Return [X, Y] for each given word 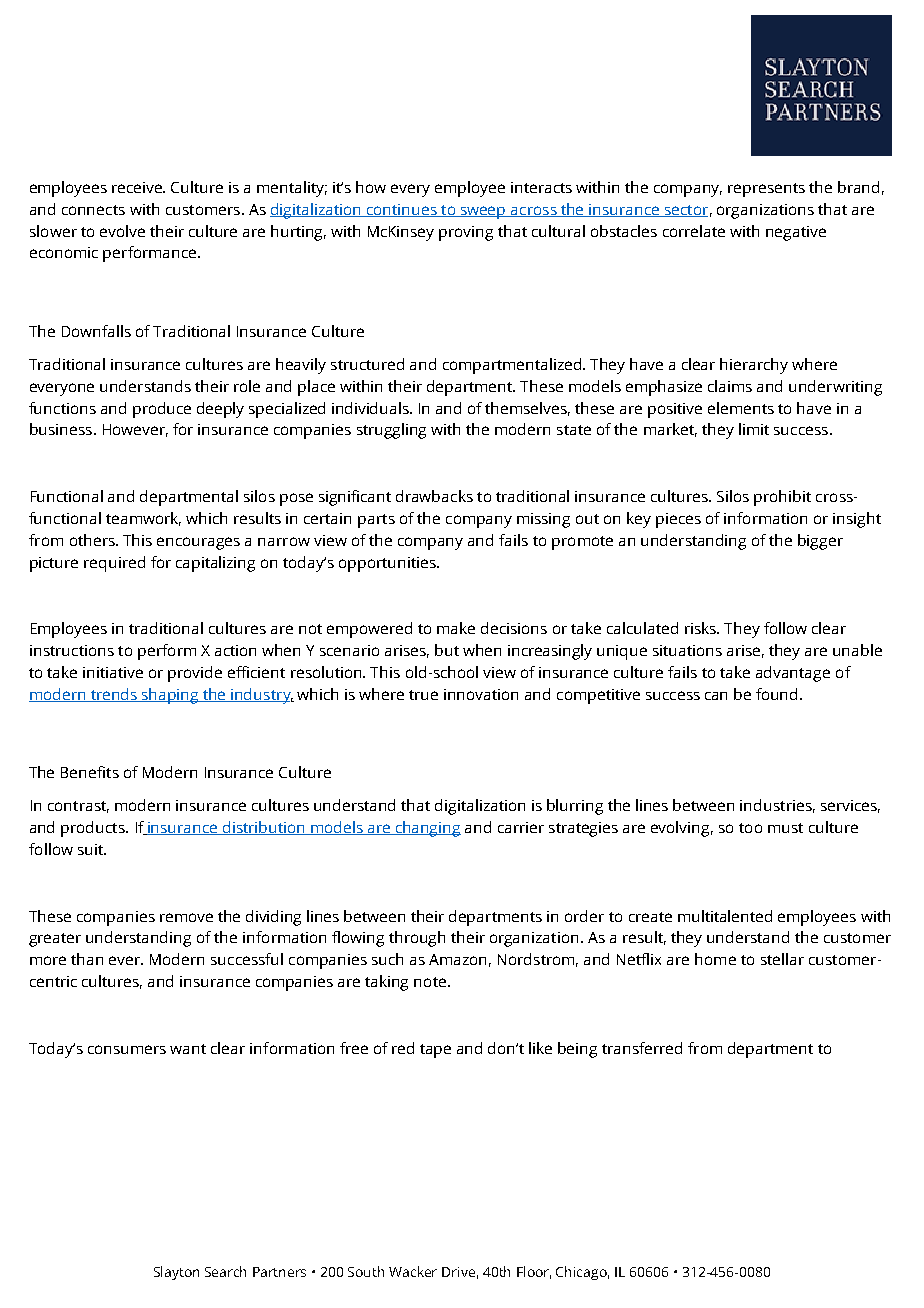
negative [796, 233]
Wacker [413, 1271]
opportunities [388, 564]
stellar [782, 959]
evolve [122, 231]
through [417, 939]
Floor [534, 1272]
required [114, 564]
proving [466, 233]
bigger [820, 542]
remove [186, 917]
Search [225, 1271]
